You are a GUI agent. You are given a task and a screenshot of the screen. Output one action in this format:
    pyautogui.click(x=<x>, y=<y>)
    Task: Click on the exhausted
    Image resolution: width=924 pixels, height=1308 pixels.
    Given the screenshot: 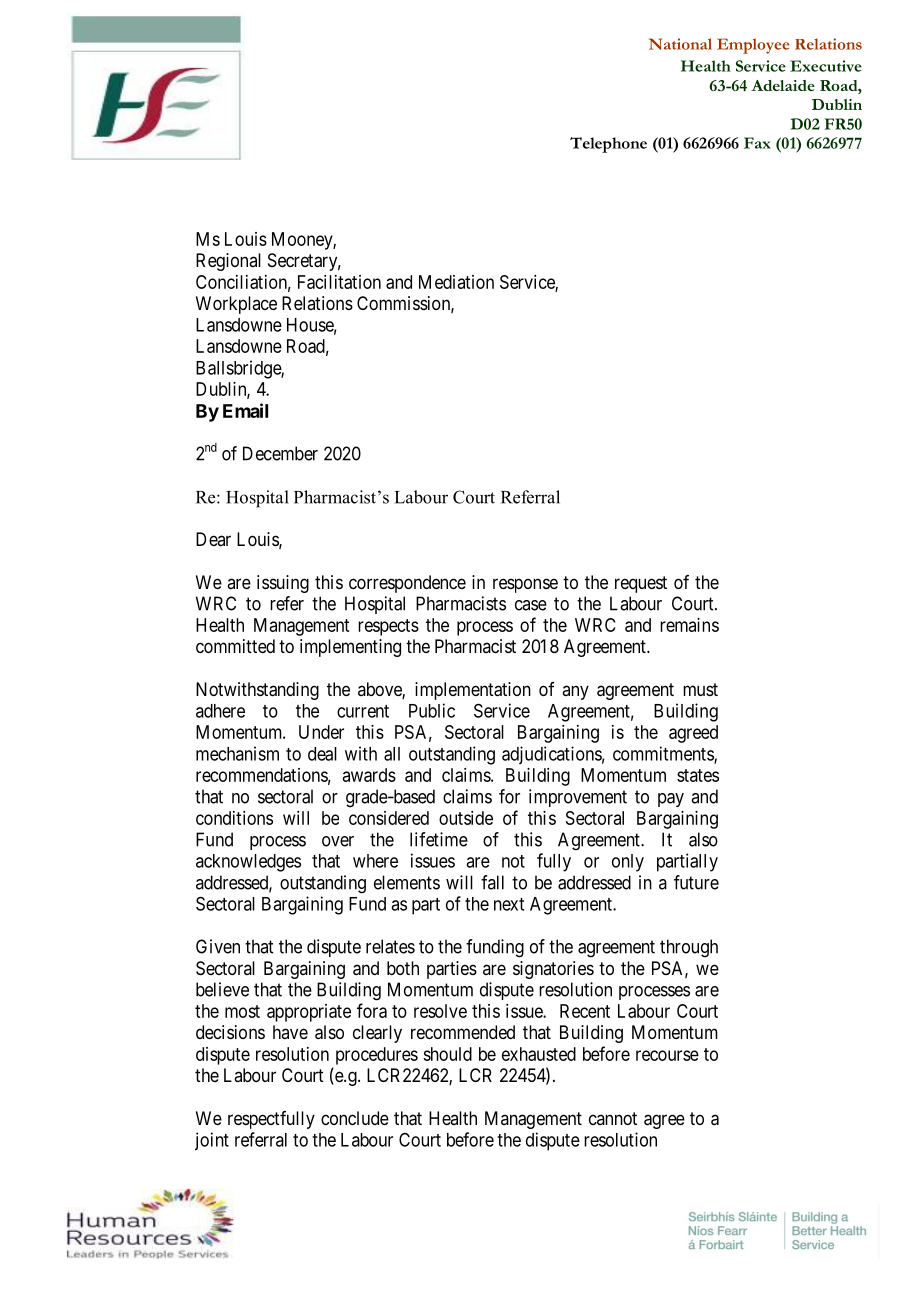 What is the action you would take?
    pyautogui.click(x=539, y=1054)
